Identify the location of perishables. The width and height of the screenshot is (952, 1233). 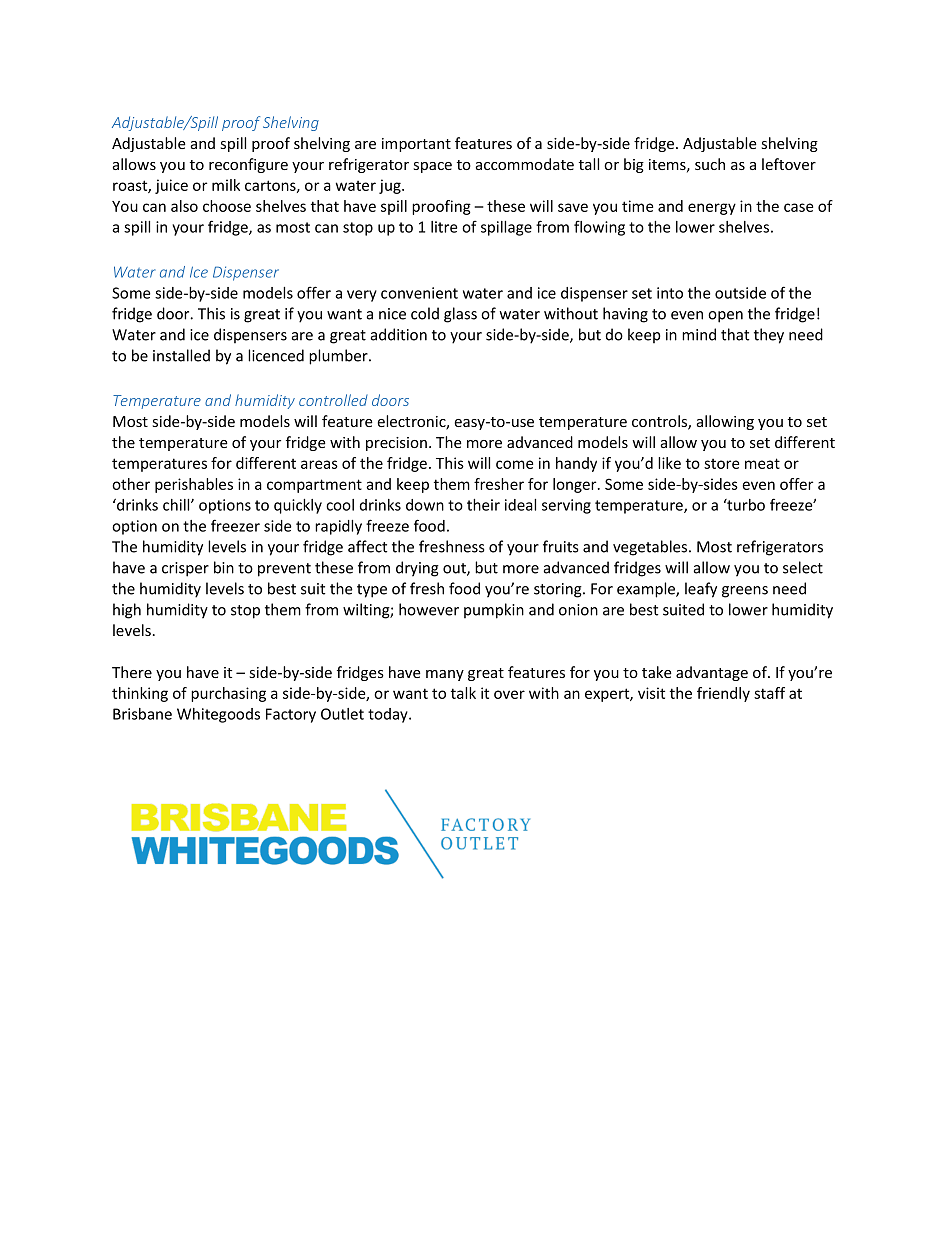
(194, 485).
